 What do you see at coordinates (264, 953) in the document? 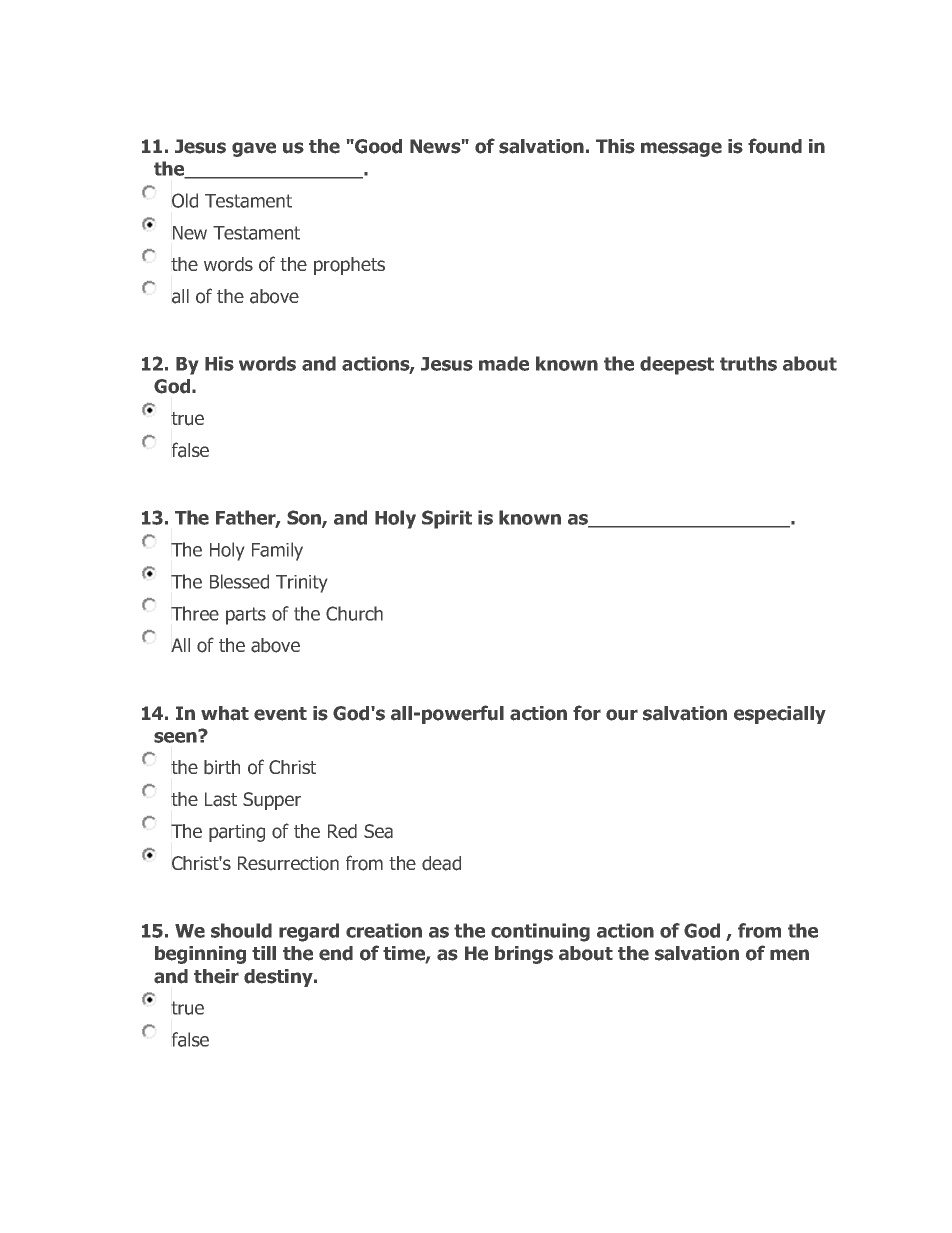
I see `till` at bounding box center [264, 953].
